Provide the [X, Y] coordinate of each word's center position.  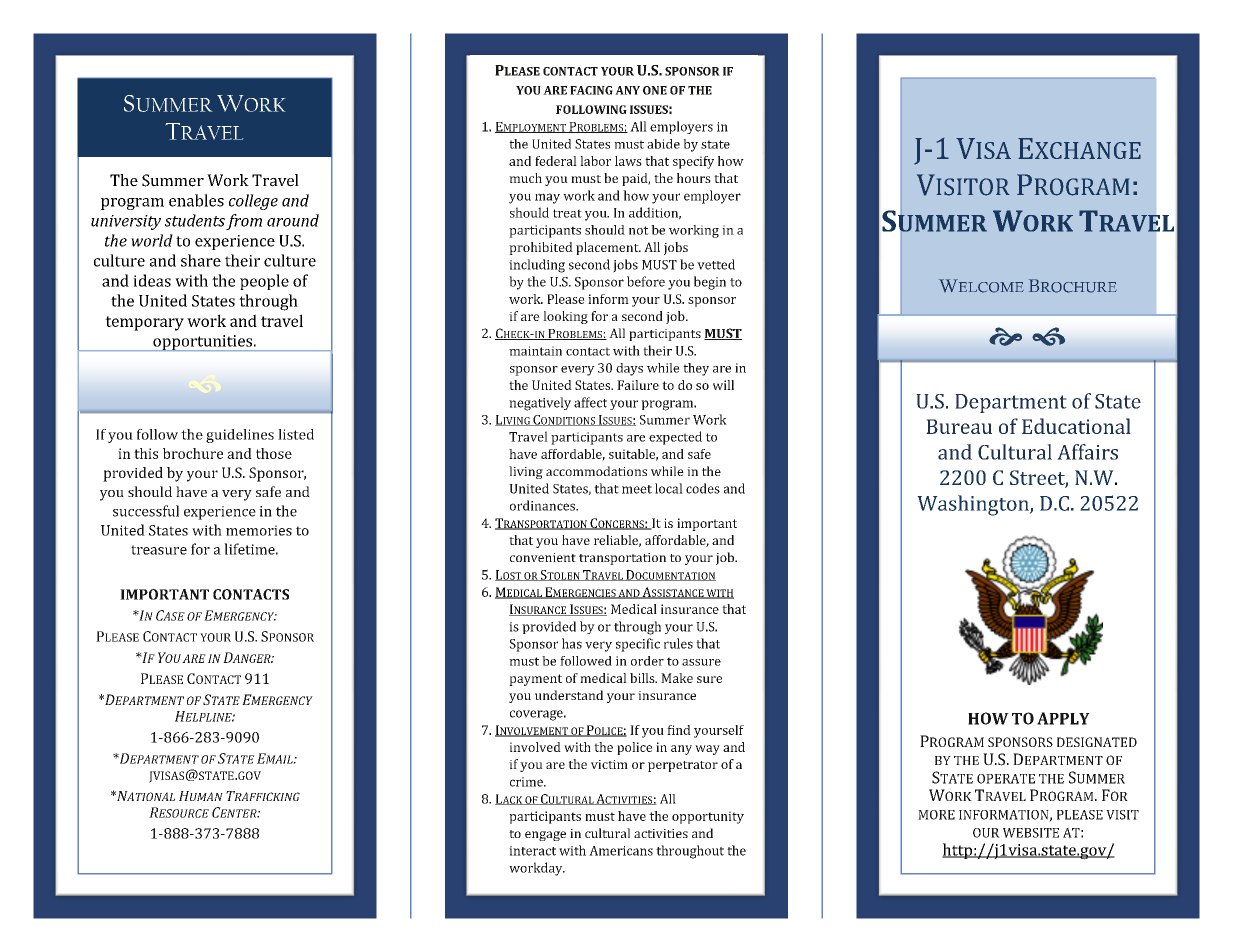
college [253, 202]
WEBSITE [1031, 833]
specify [693, 162]
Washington [974, 505]
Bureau [959, 426]
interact [532, 851]
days [629, 369]
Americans [621, 851]
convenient [543, 557]
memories [259, 530]
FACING [591, 90]
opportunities [202, 343]
